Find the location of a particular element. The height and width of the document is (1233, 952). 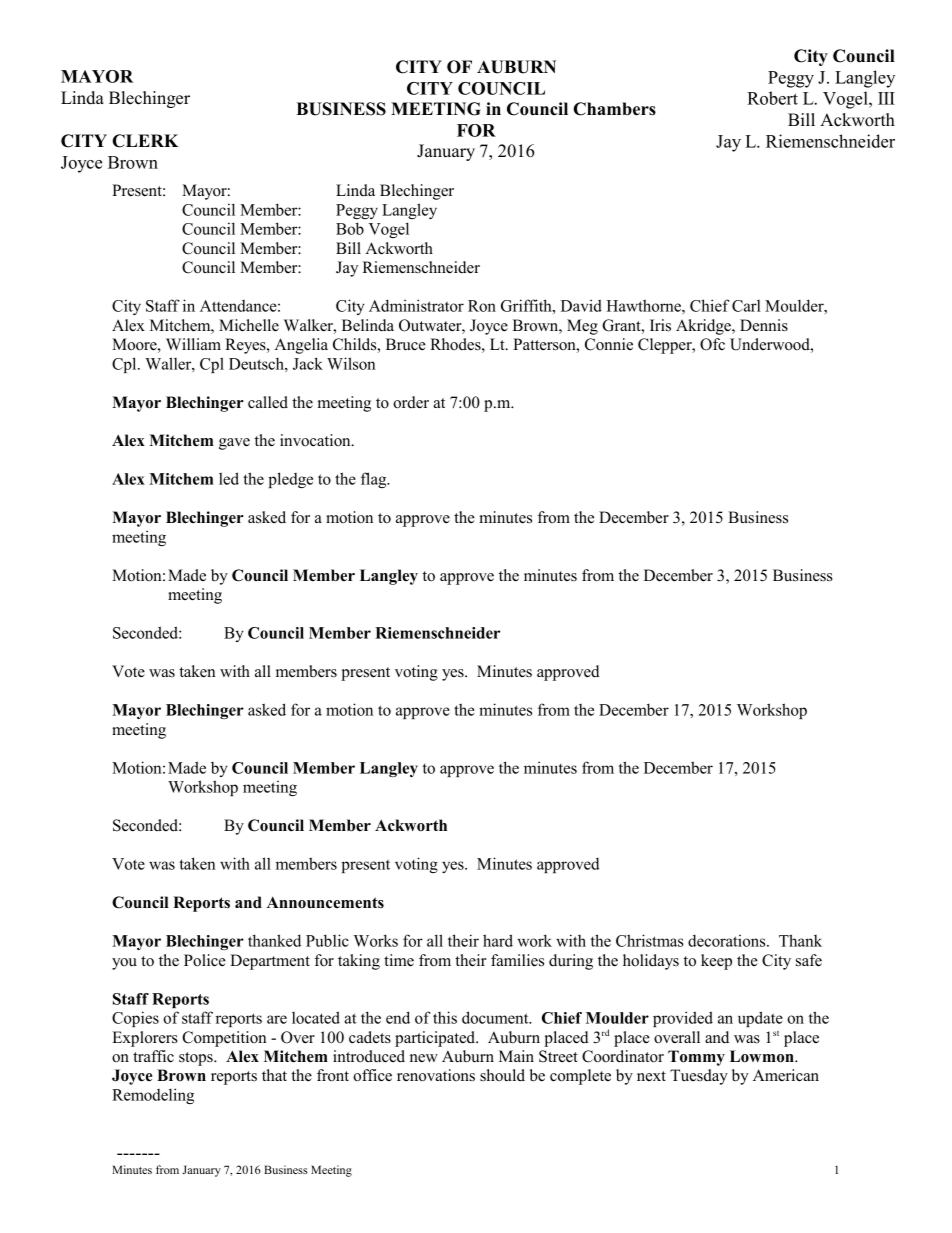

gave is located at coordinates (234, 444).
